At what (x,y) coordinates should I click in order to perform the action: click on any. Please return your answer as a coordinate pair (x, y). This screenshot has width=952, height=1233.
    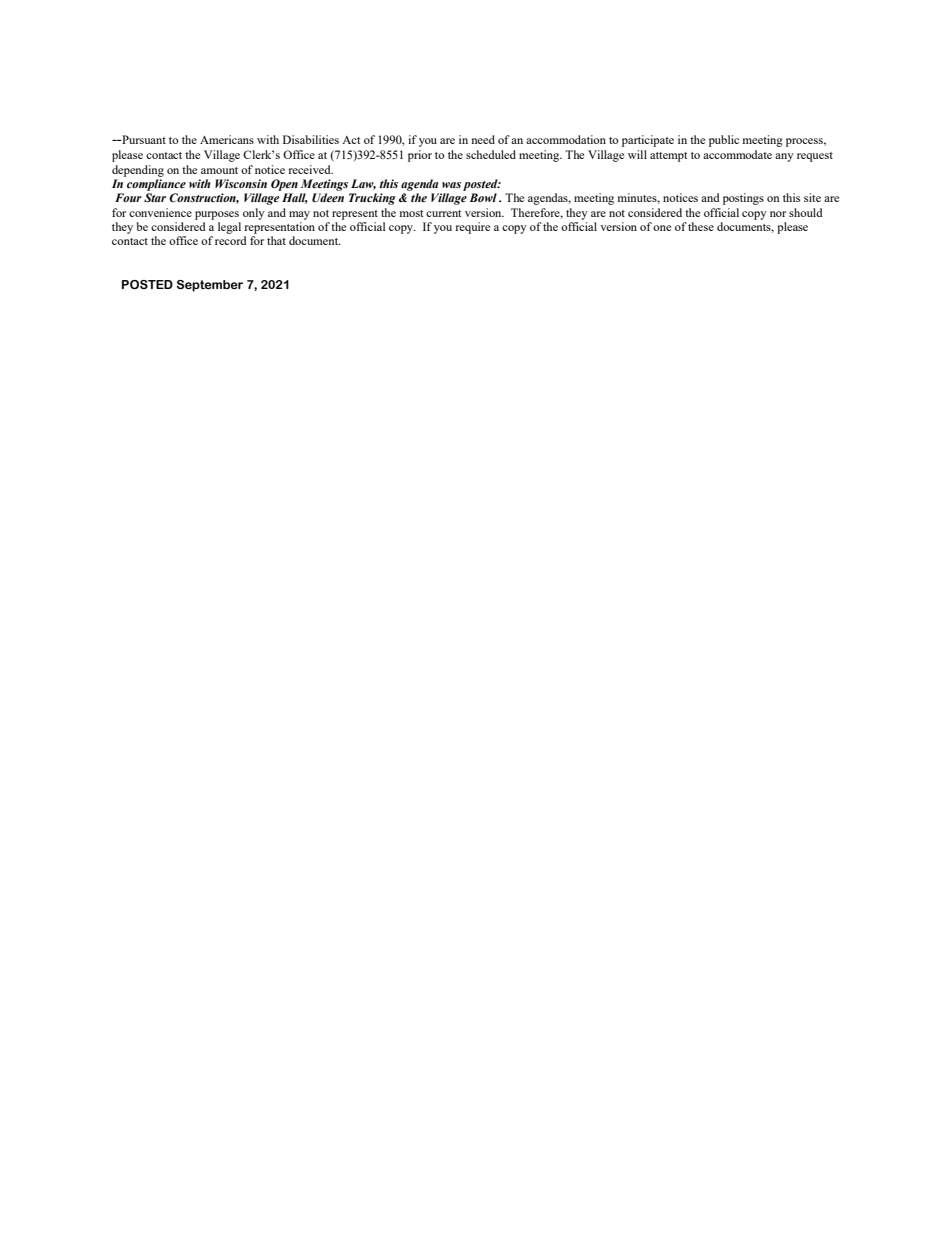
    Looking at the image, I should click on (784, 157).
